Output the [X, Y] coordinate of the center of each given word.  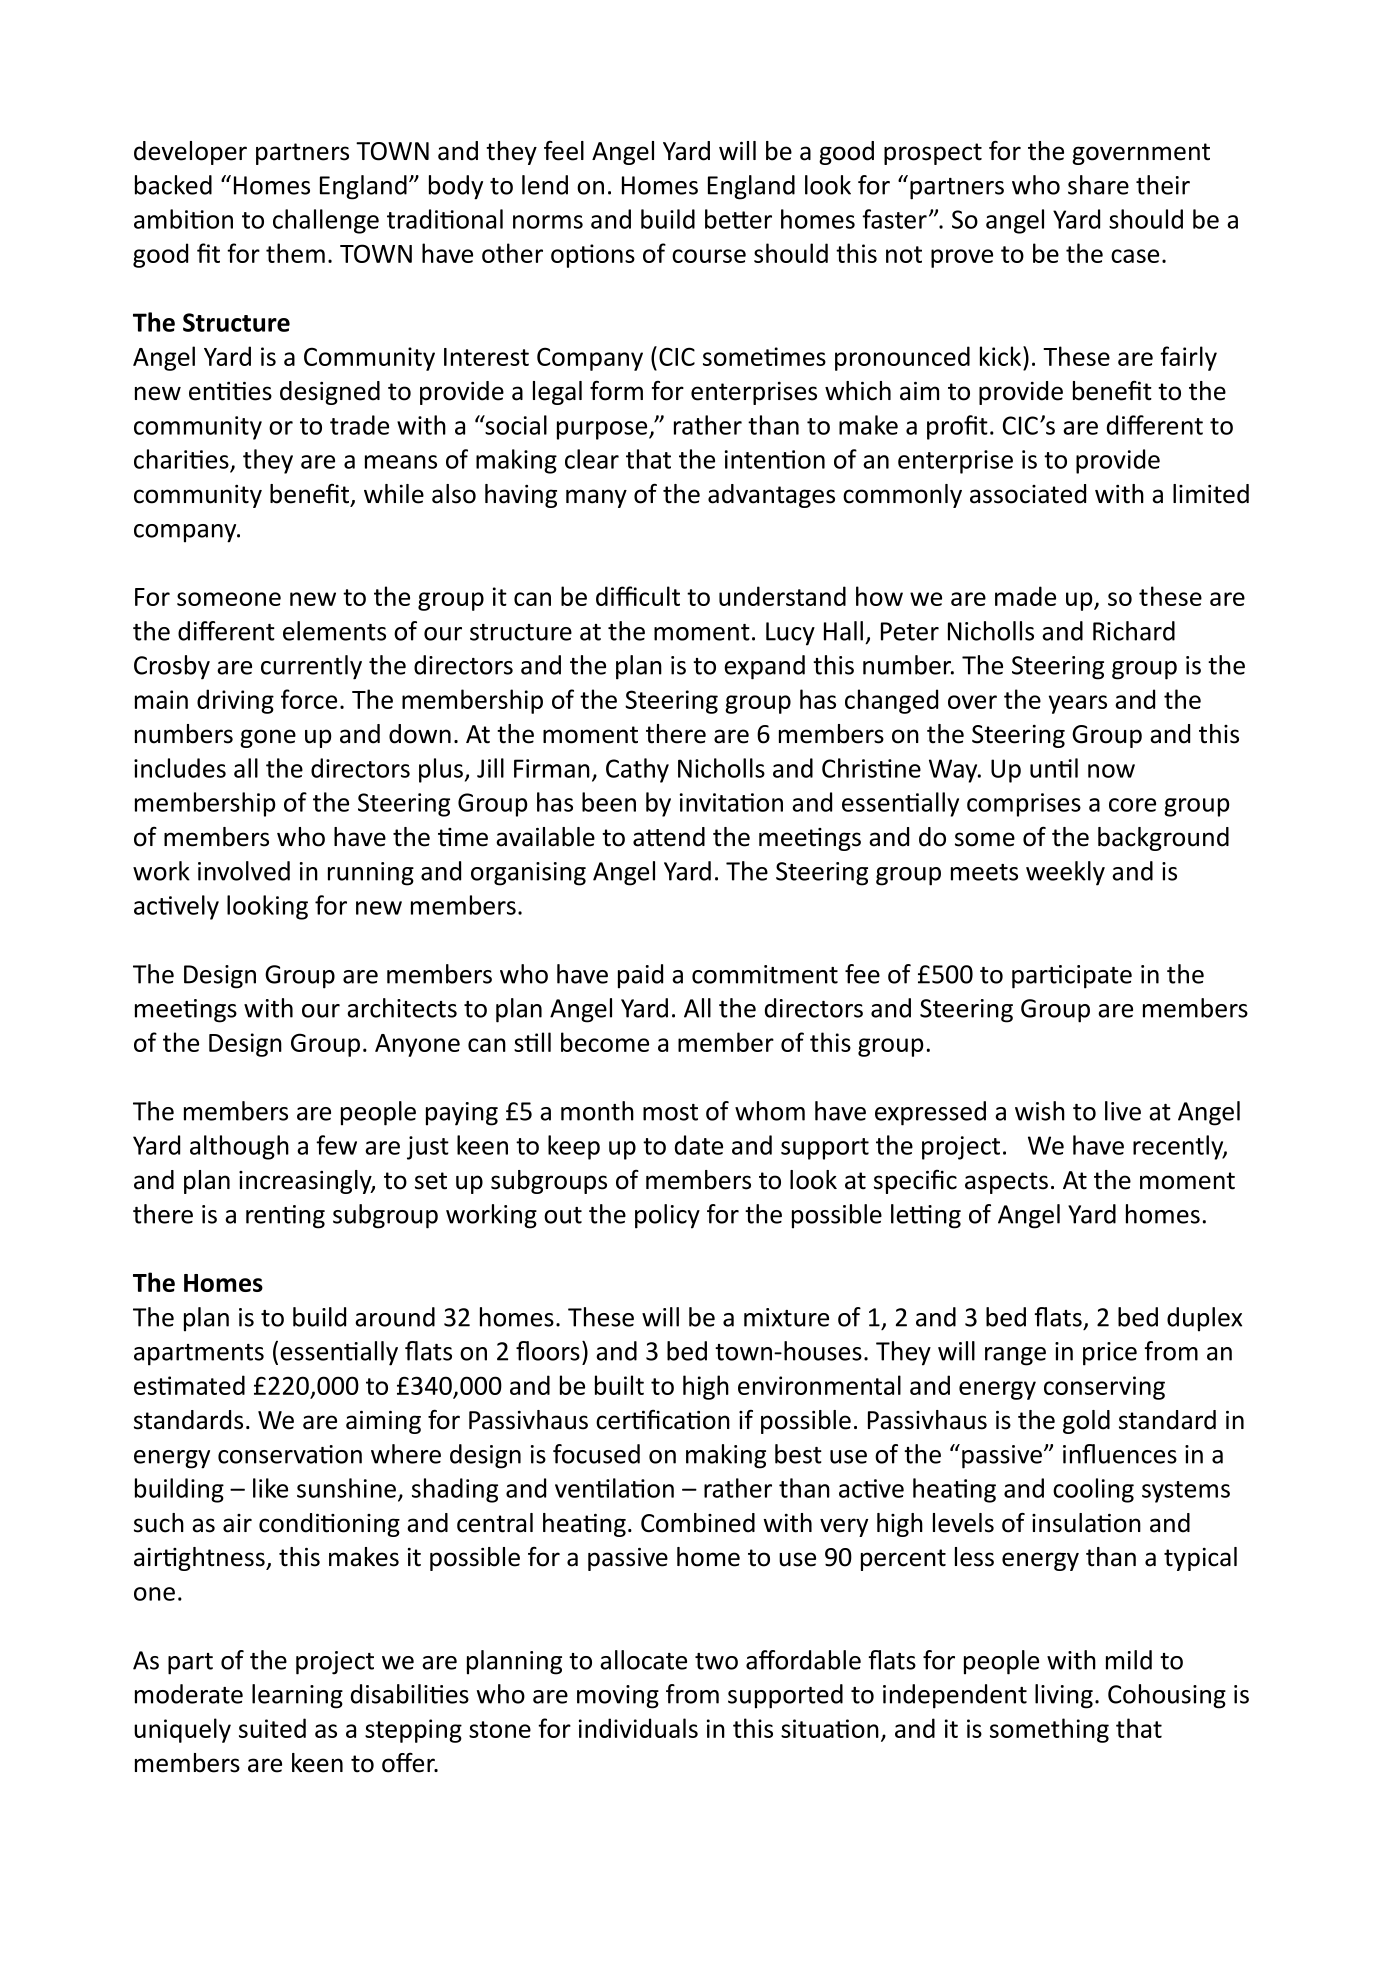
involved [244, 871]
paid [640, 976]
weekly [1065, 873]
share [1098, 185]
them [295, 253]
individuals [638, 1728]
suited [272, 1728]
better [738, 219]
